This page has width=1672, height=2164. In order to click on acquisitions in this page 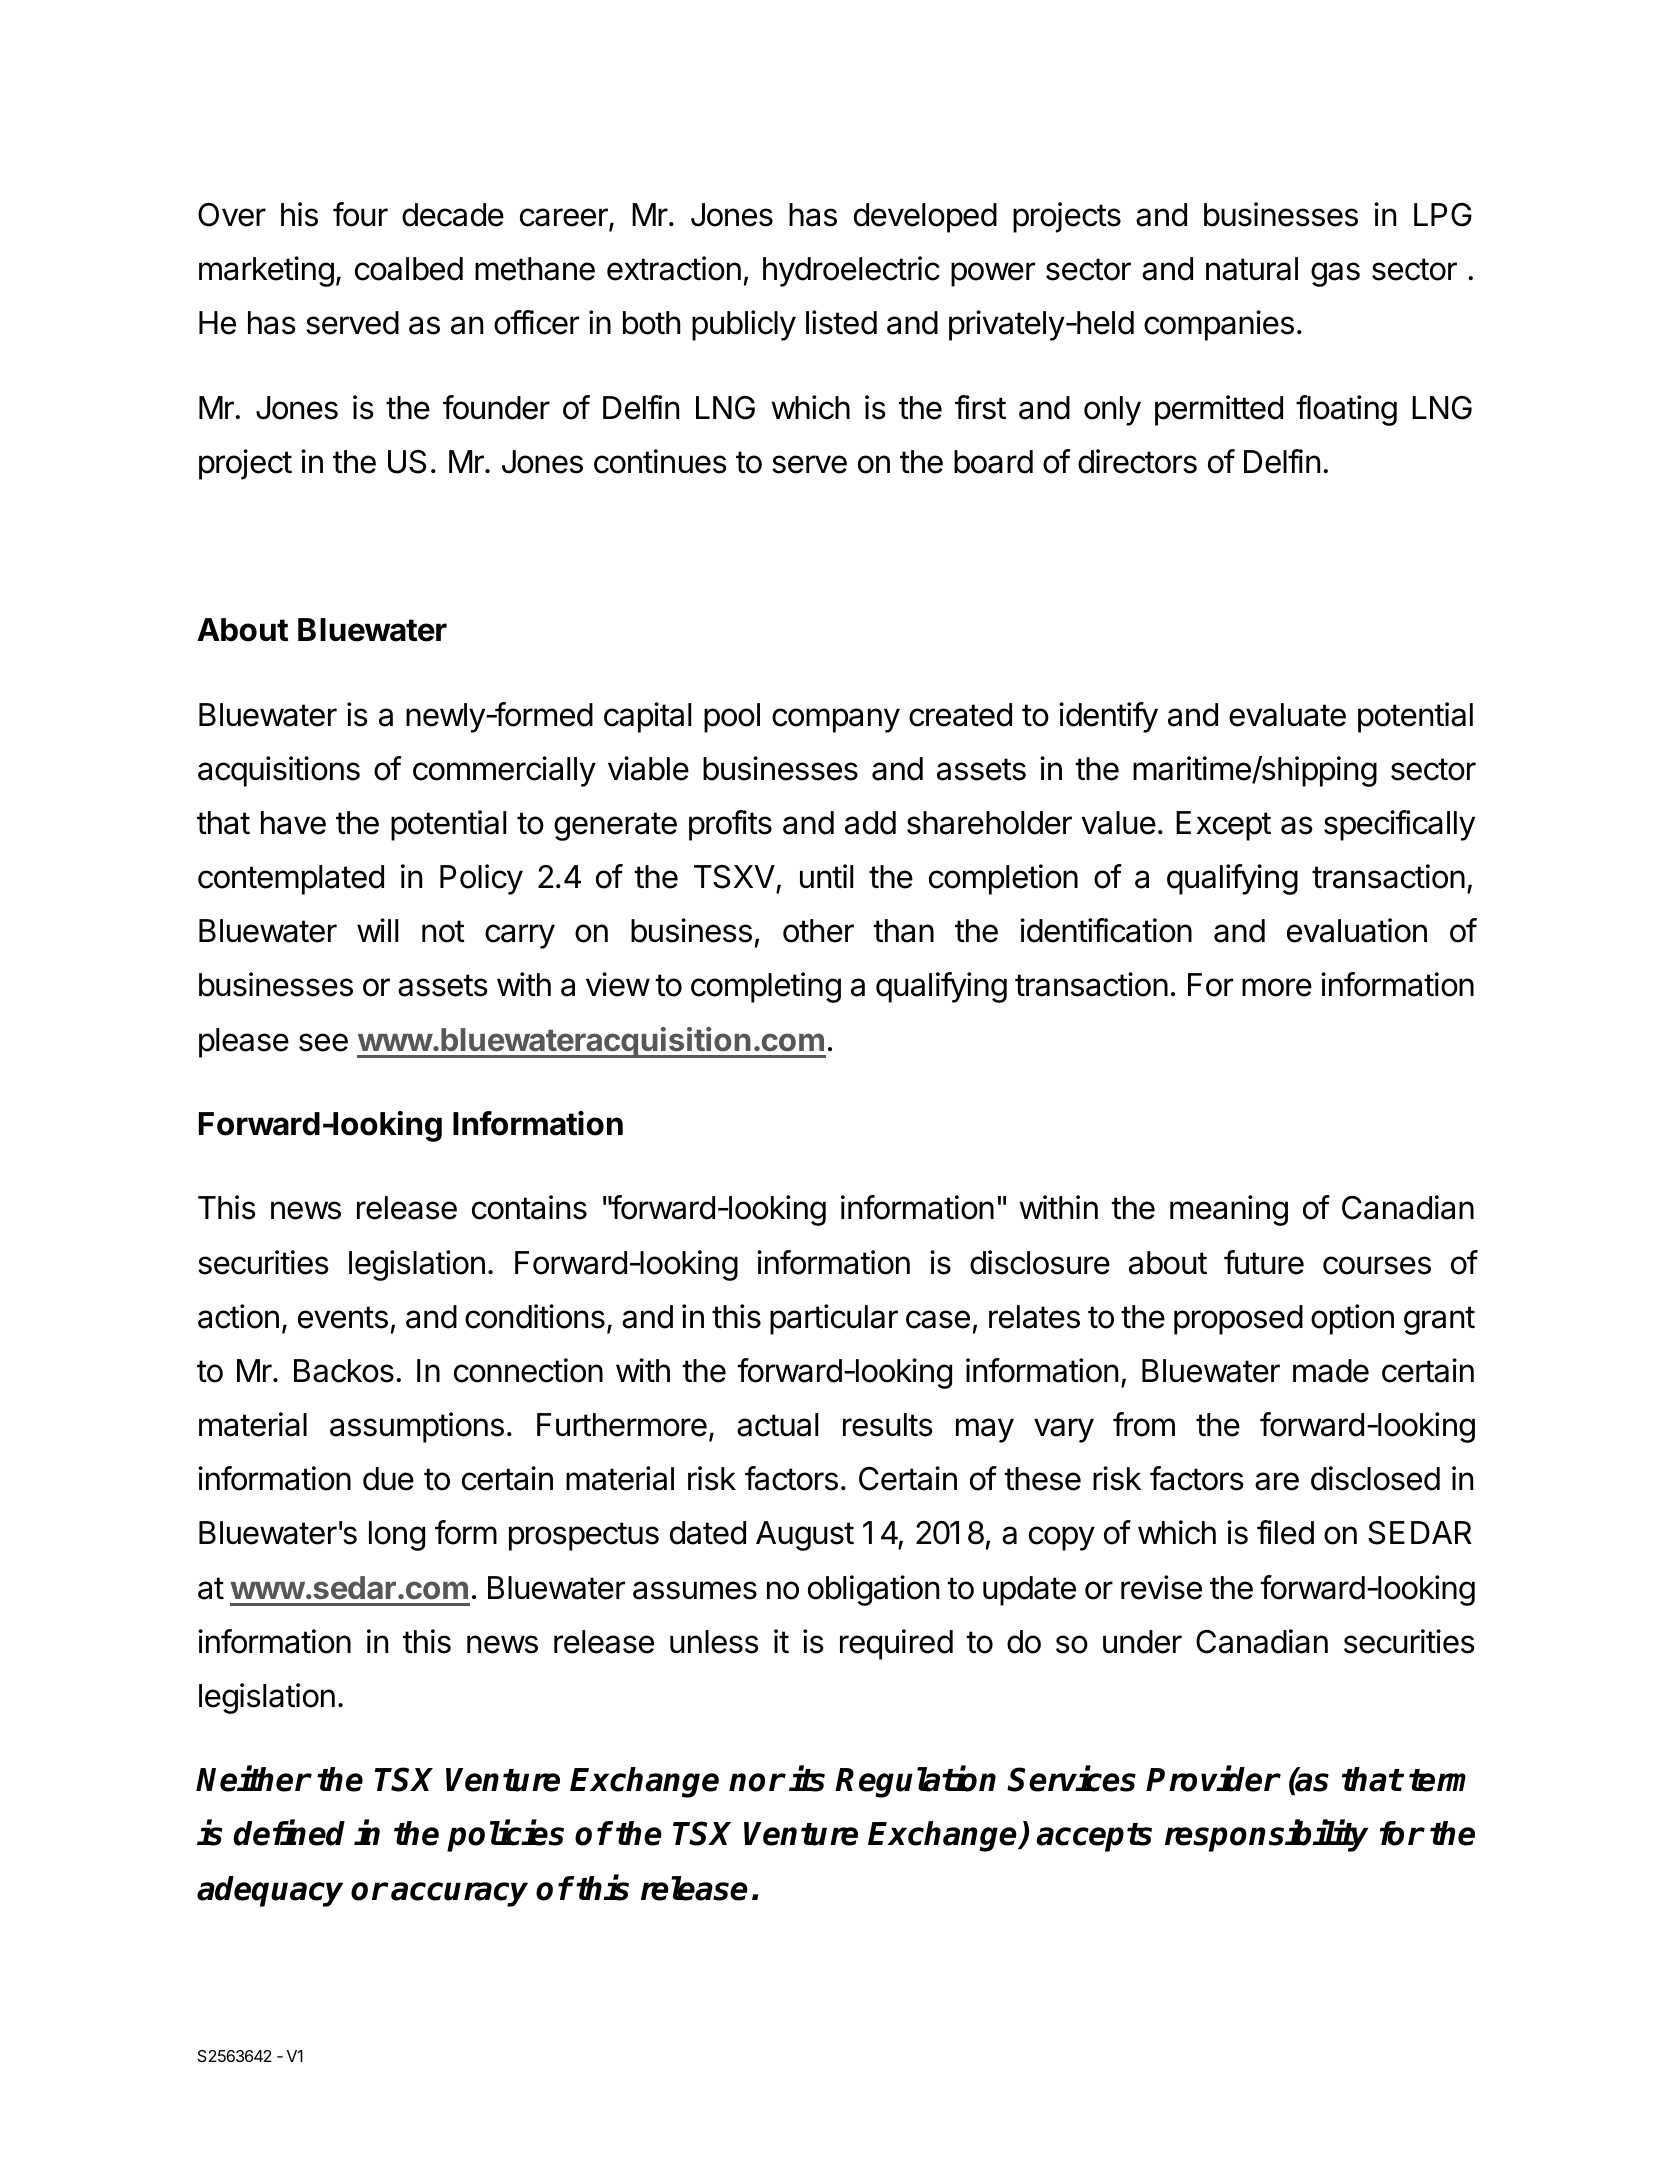, I will do `click(279, 771)`.
